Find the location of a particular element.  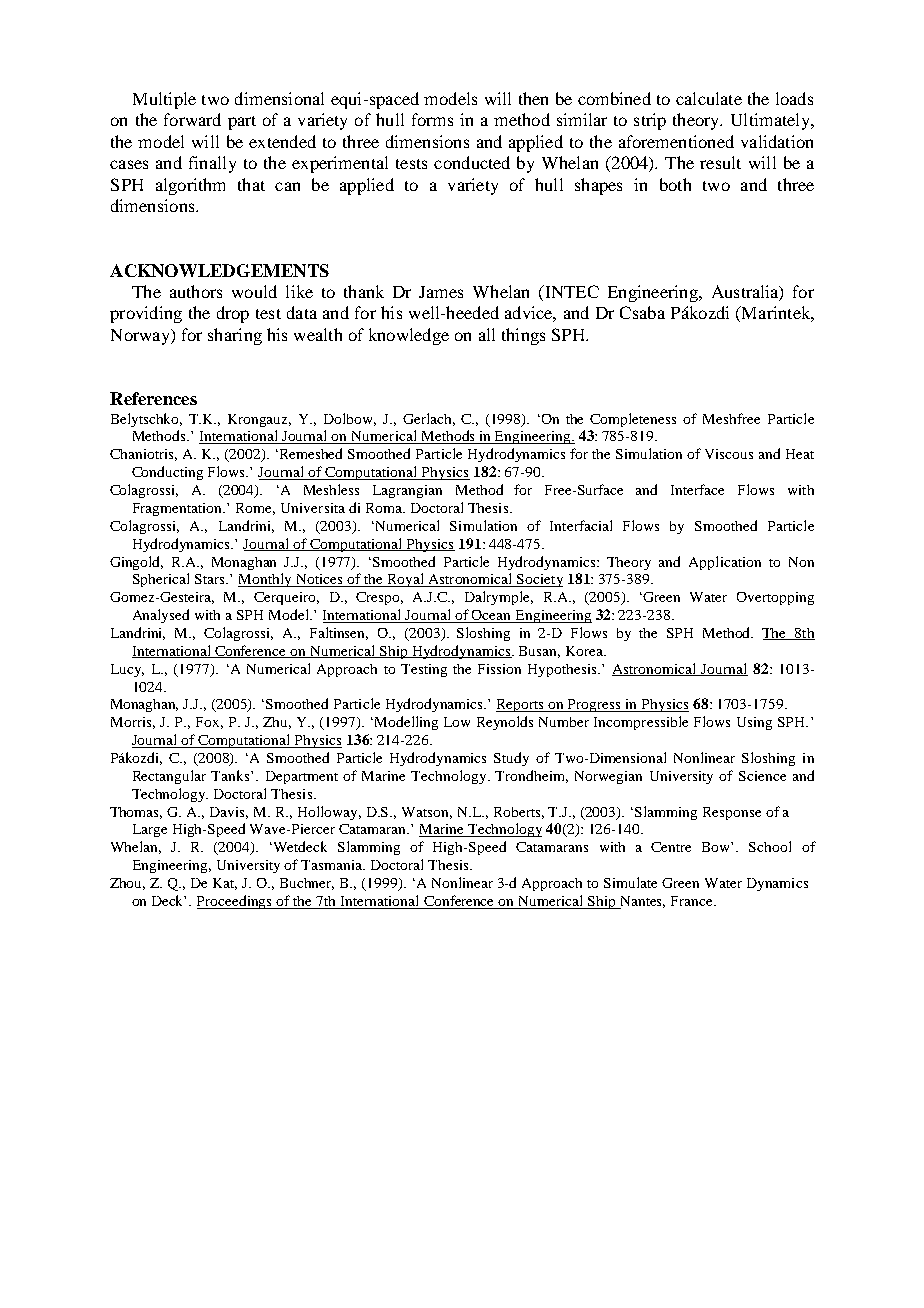

Interface is located at coordinates (697, 489).
